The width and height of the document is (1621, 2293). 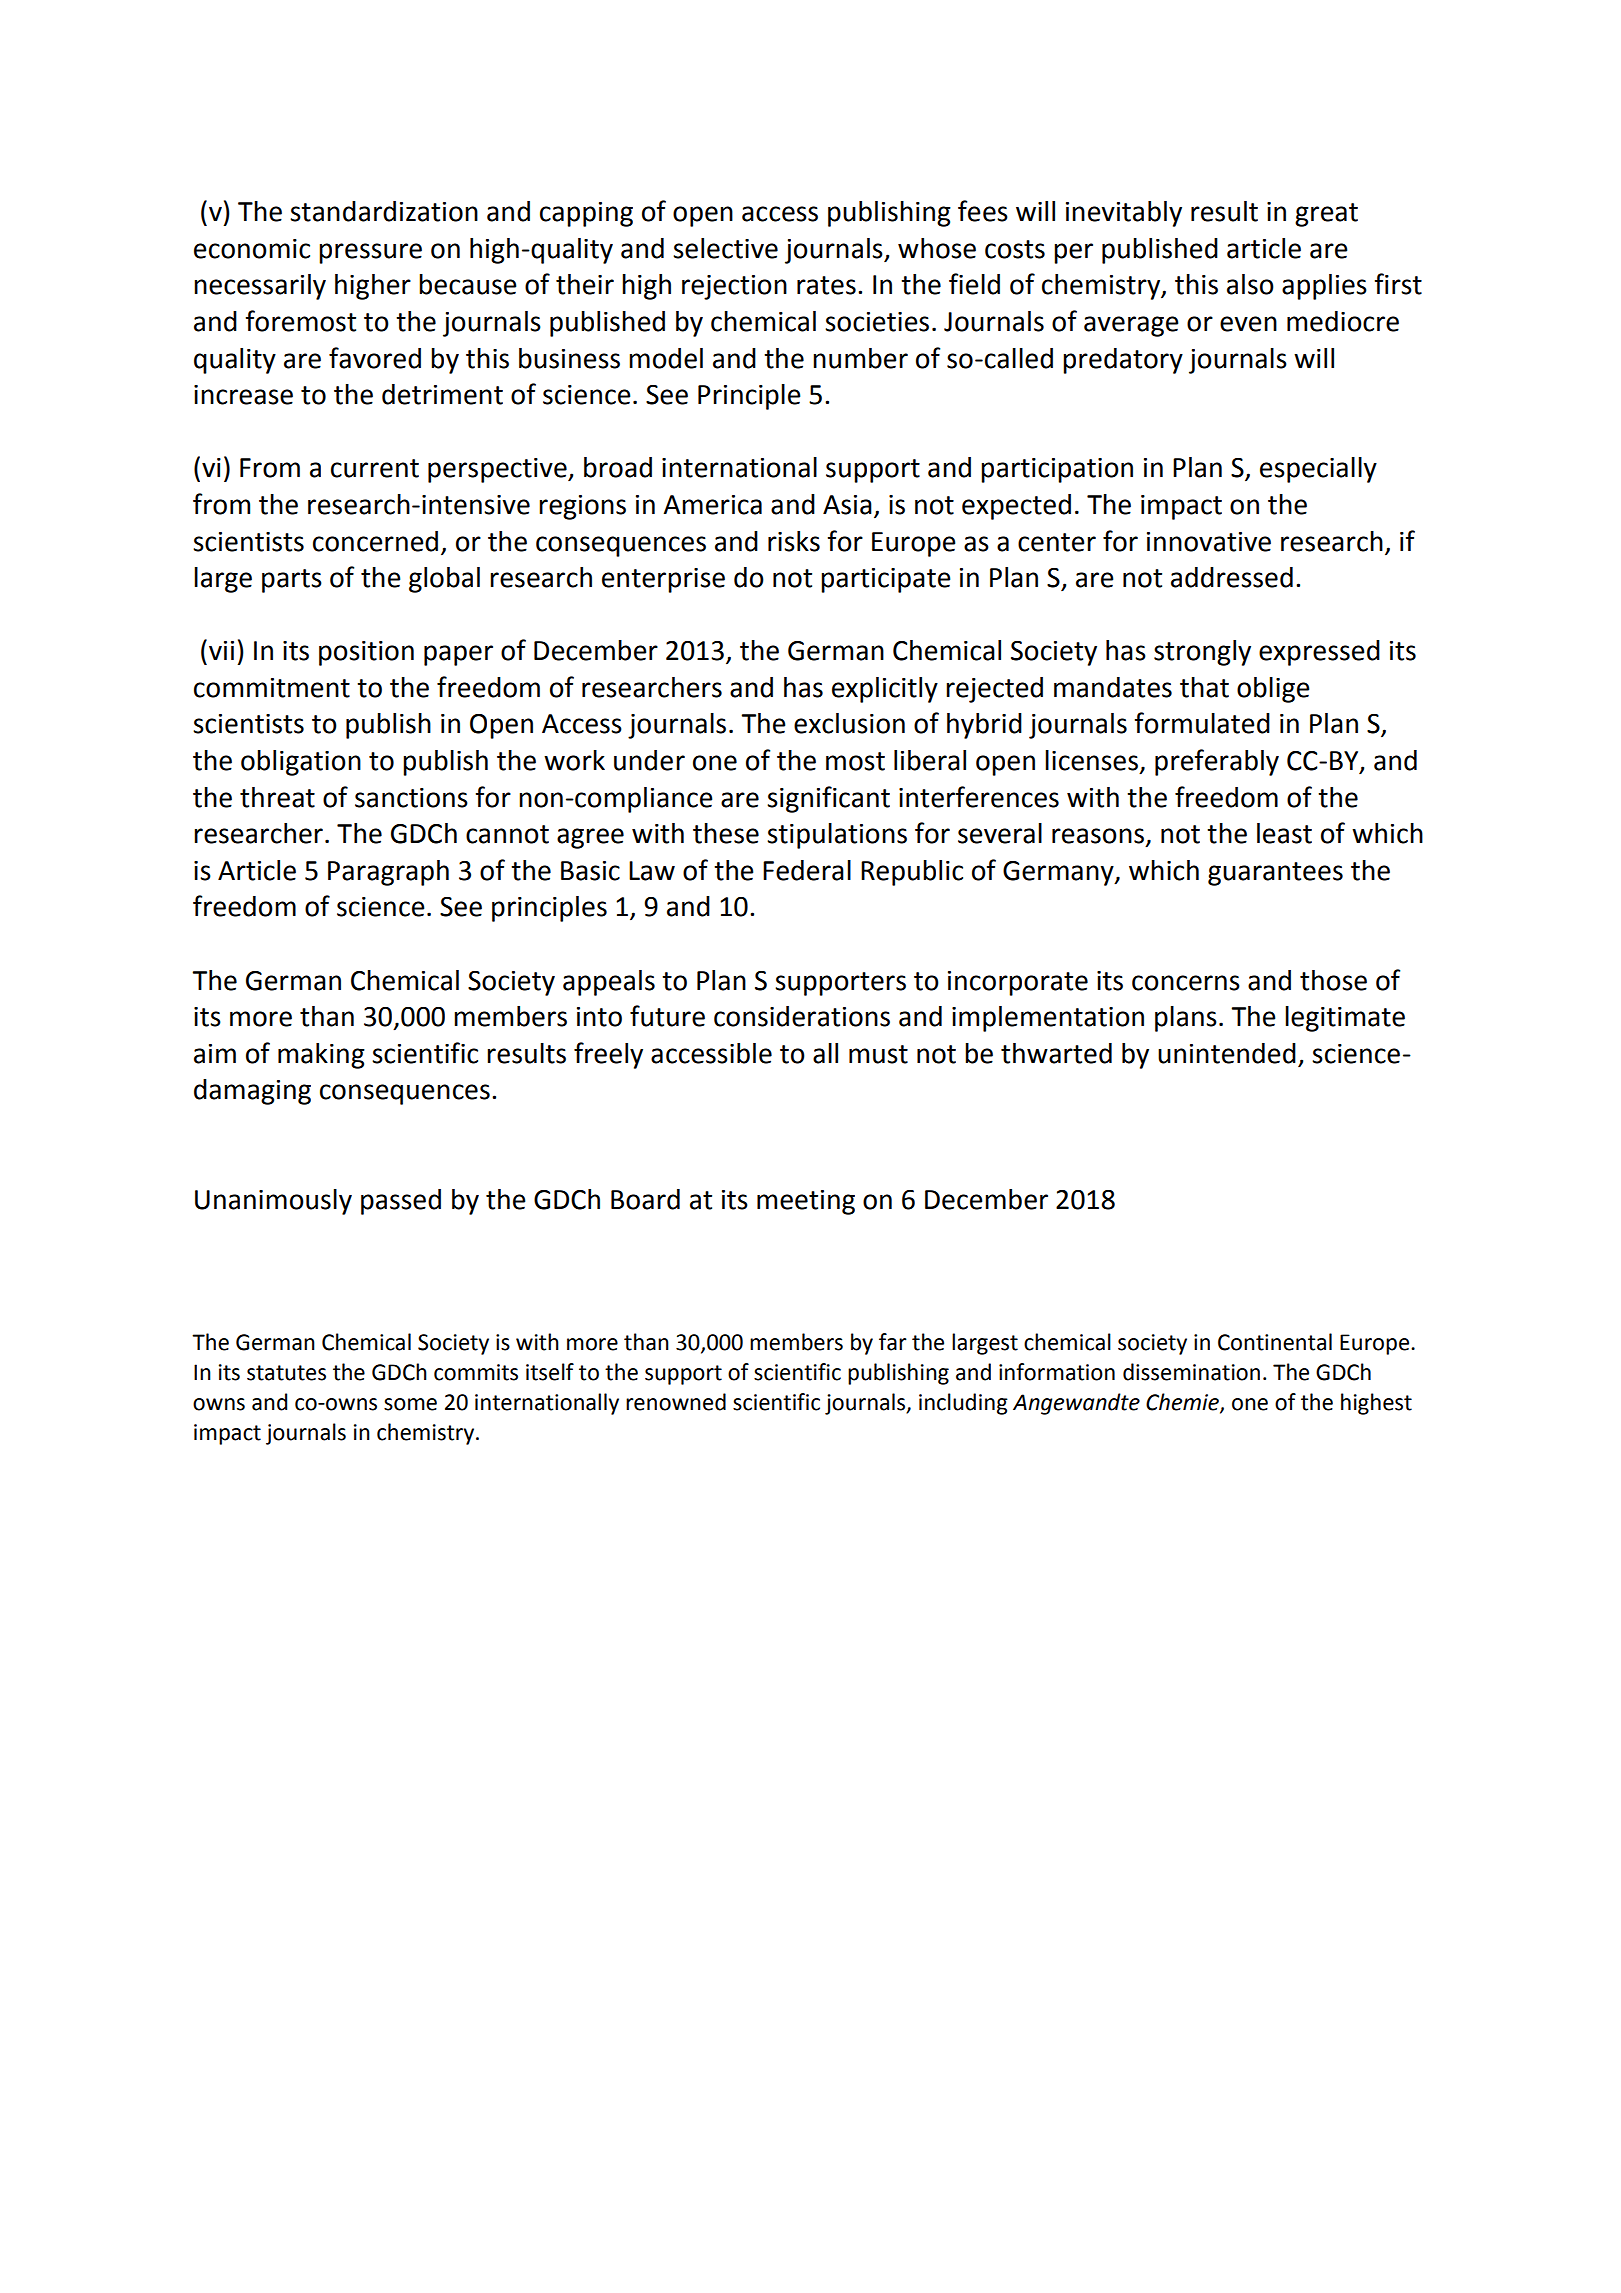 I want to click on far, so click(x=893, y=1342).
